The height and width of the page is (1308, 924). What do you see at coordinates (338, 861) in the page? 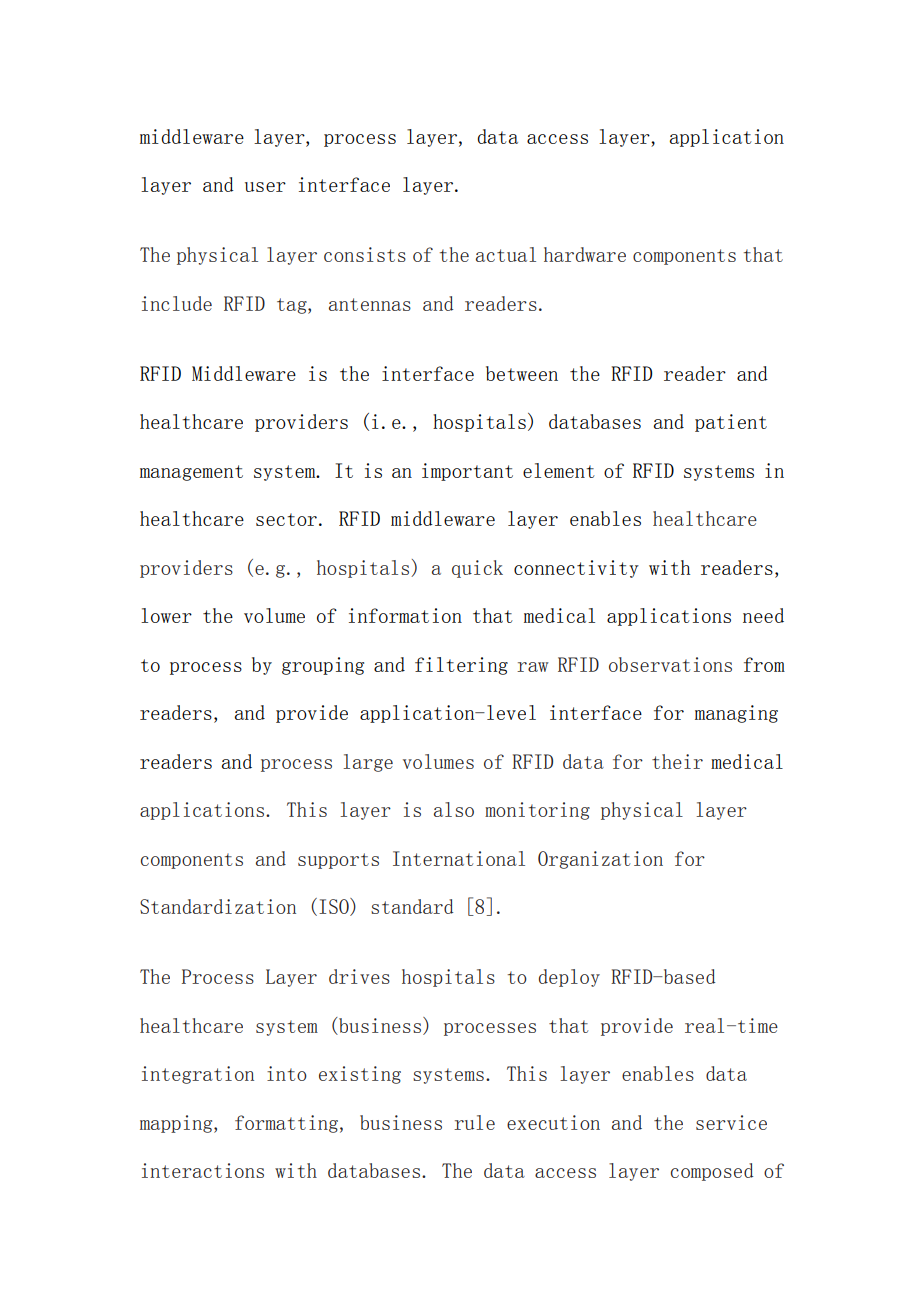
I see `supports` at bounding box center [338, 861].
